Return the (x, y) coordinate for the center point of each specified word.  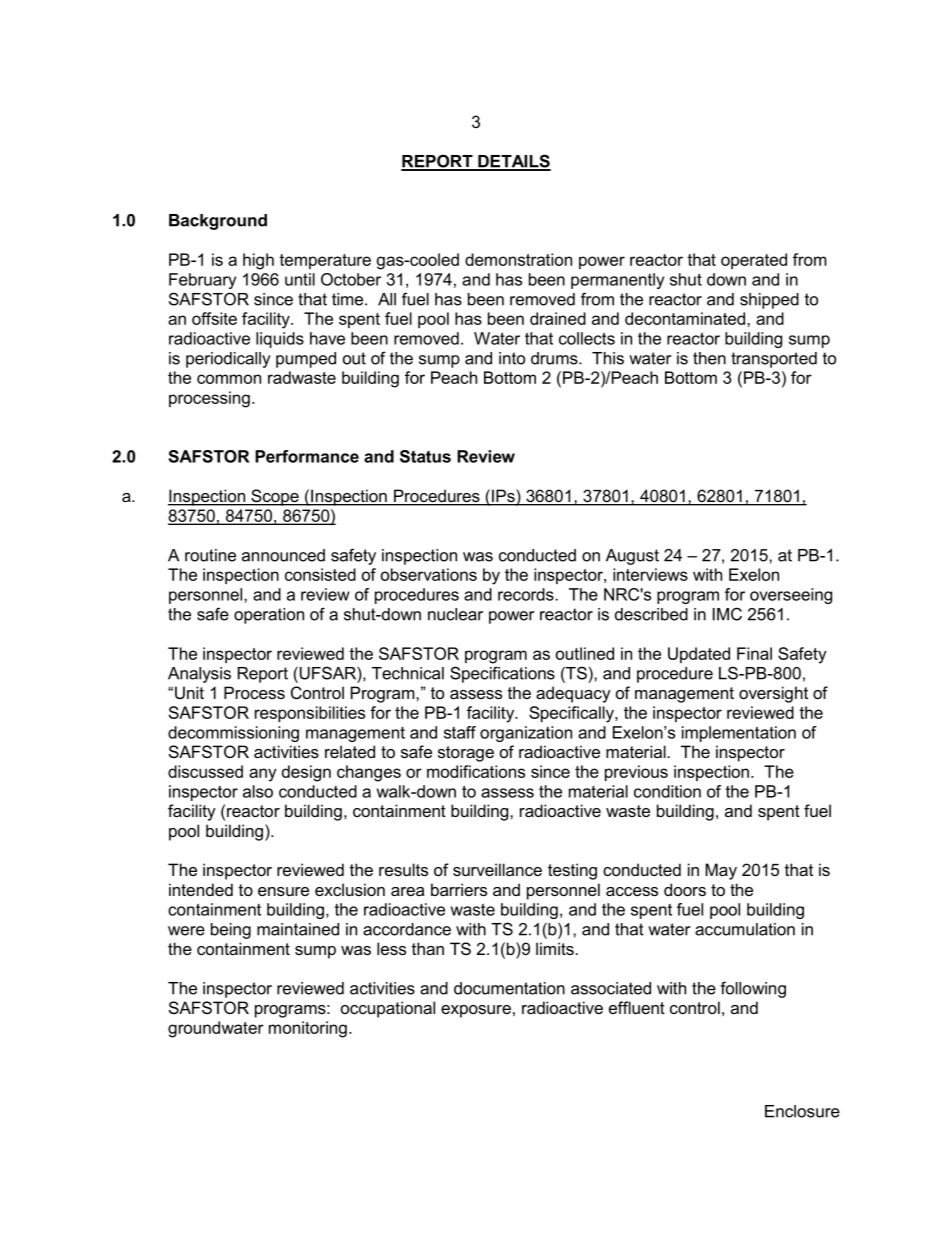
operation (269, 616)
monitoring (308, 1029)
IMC (727, 614)
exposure (476, 1011)
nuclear (455, 614)
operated (754, 261)
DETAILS (513, 162)
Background (218, 222)
